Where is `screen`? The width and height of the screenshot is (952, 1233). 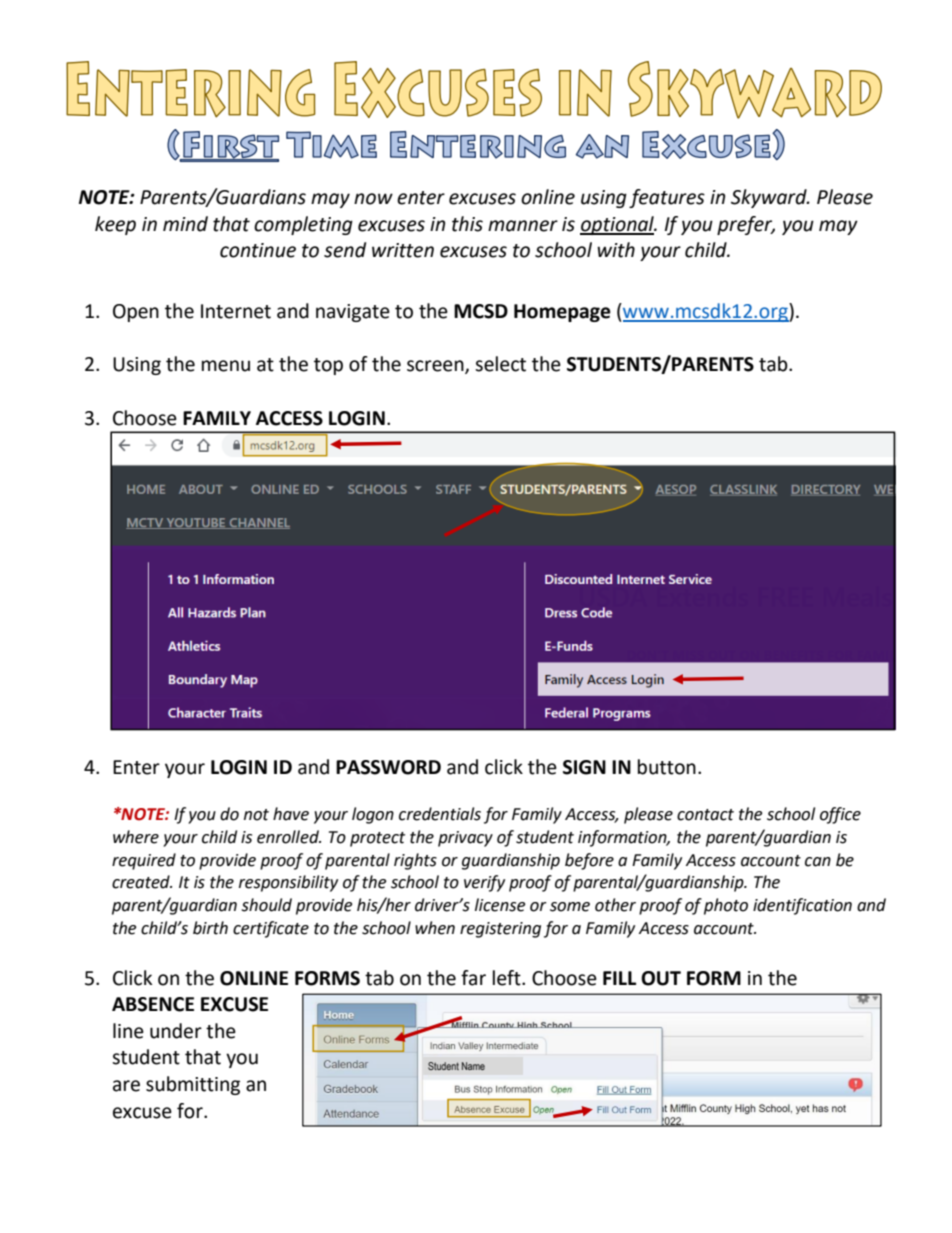
screen is located at coordinates (436, 367).
